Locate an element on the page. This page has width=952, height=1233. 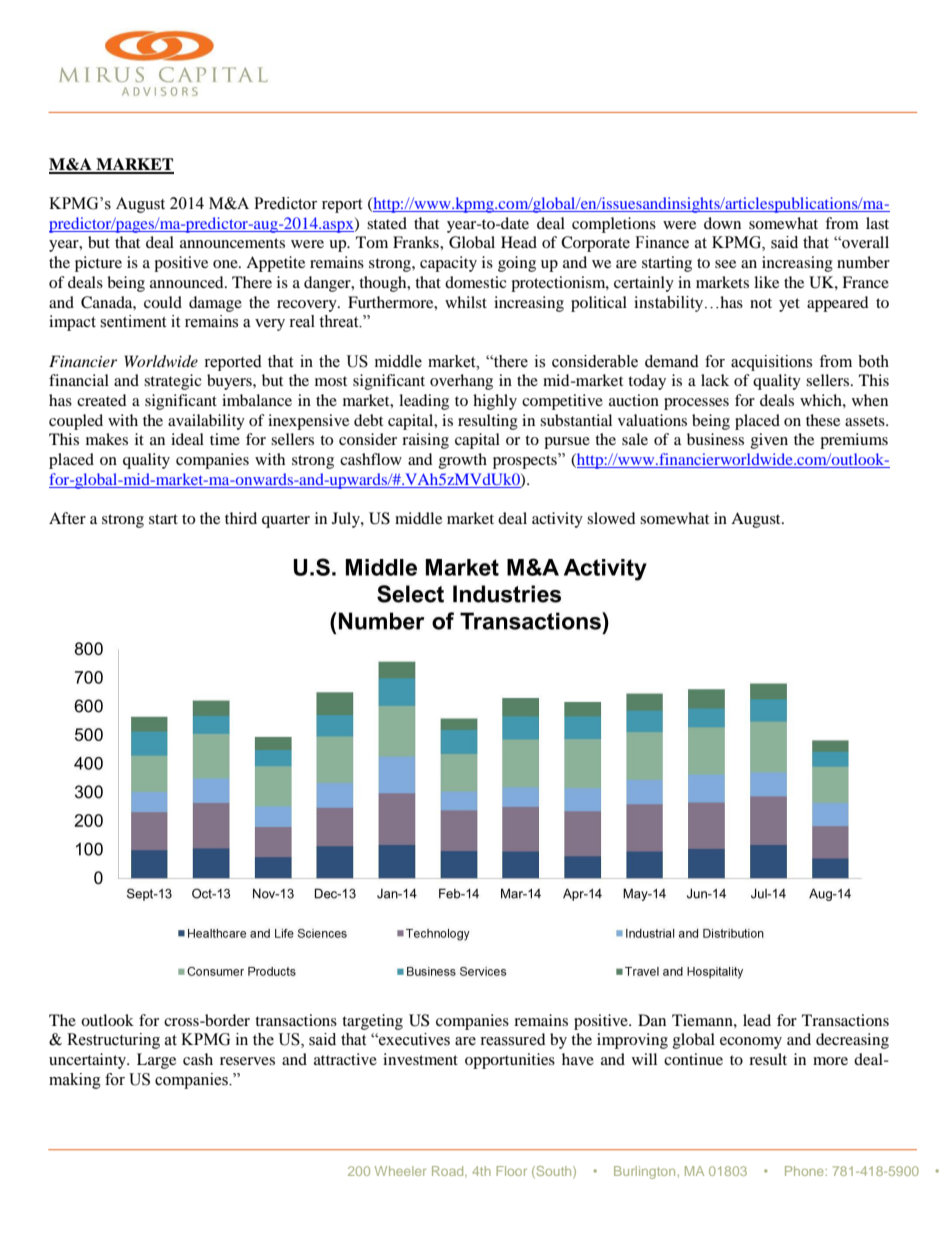
Large is located at coordinates (156, 1061).
